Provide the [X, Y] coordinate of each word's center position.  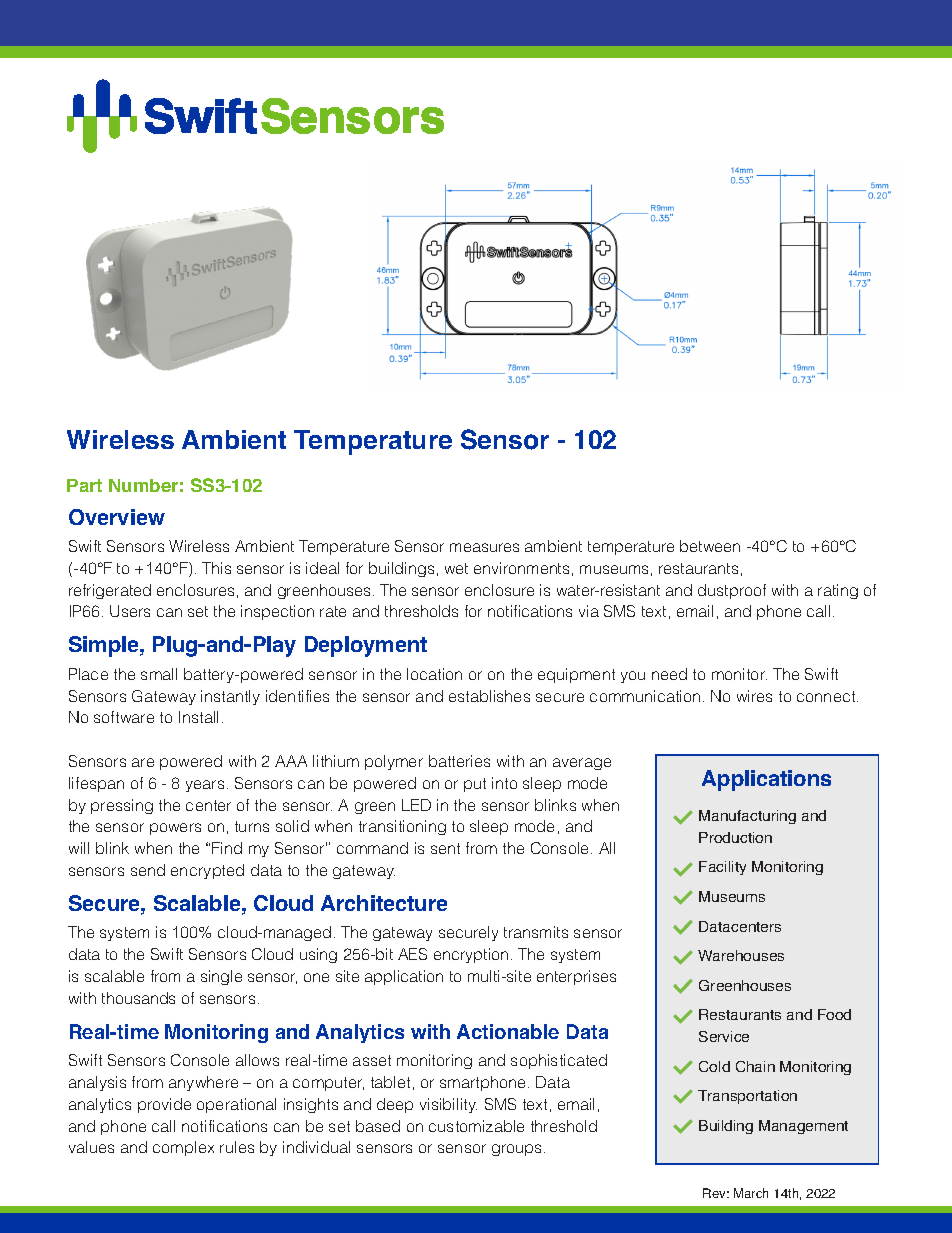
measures [484, 547]
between [710, 546]
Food [834, 1014]
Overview [117, 517]
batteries [459, 761]
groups [516, 1150]
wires [754, 696]
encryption [471, 955]
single [221, 977]
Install [198, 717]
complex [183, 1148]
